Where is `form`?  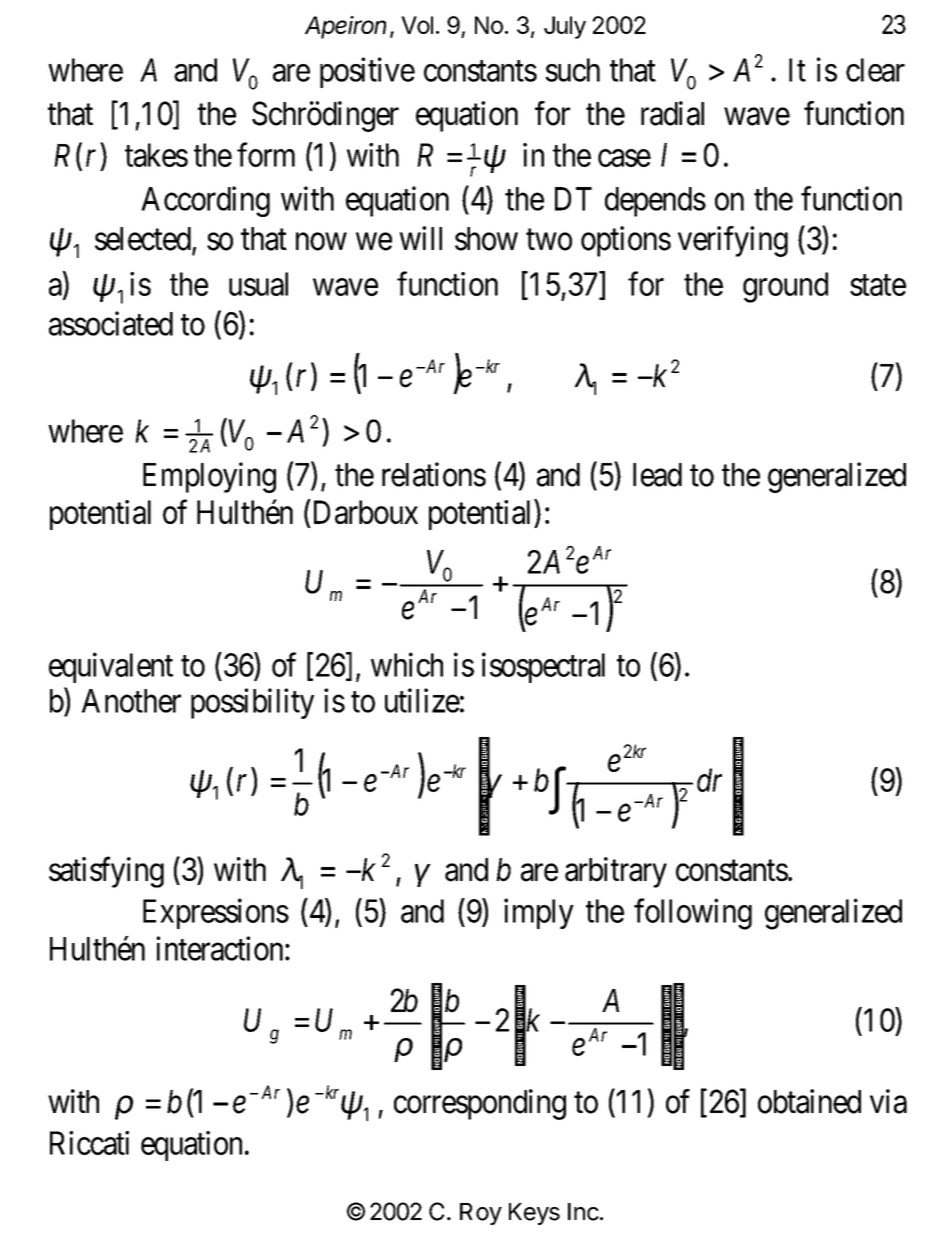 form is located at coordinates (266, 155).
